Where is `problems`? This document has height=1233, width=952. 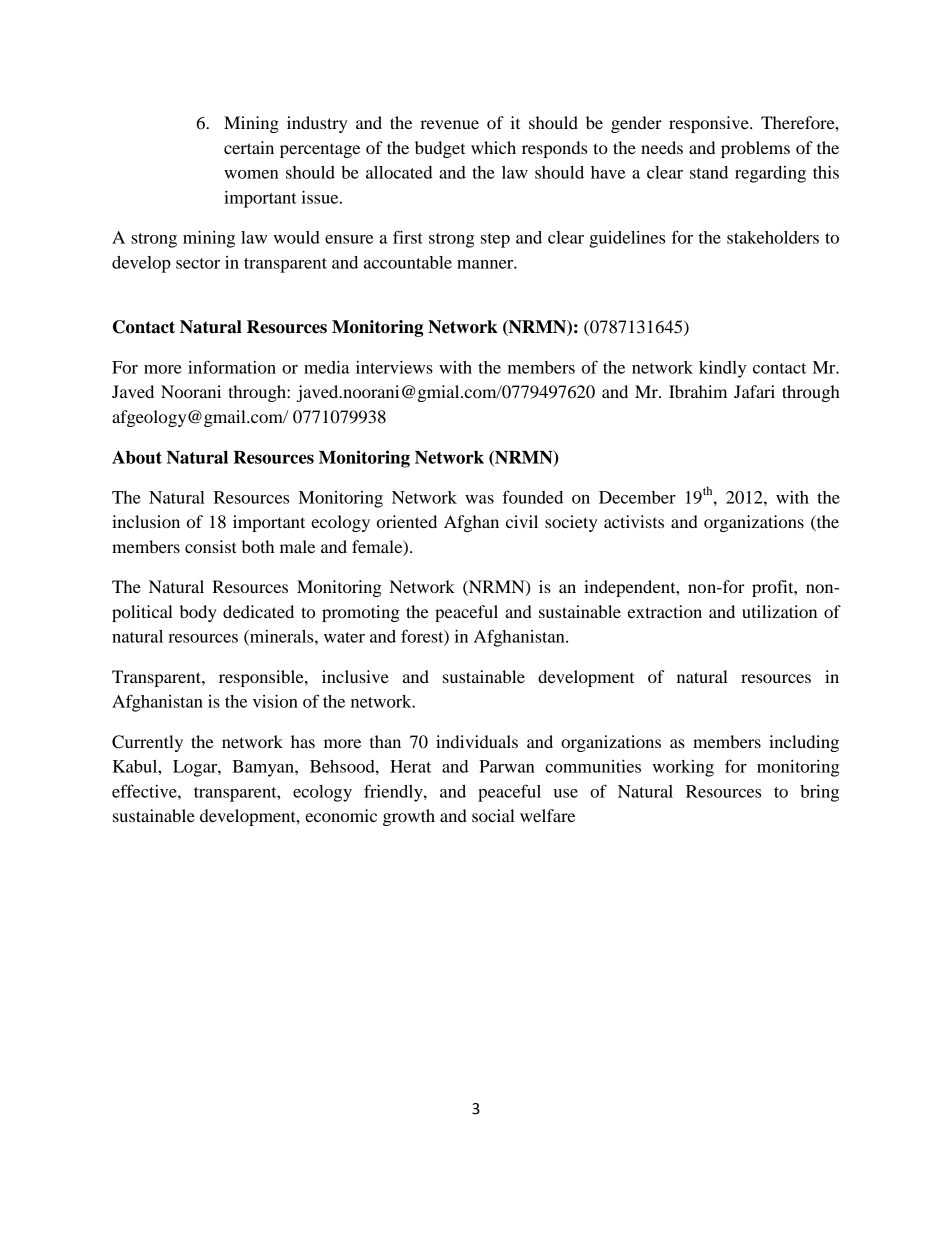 problems is located at coordinates (755, 149).
